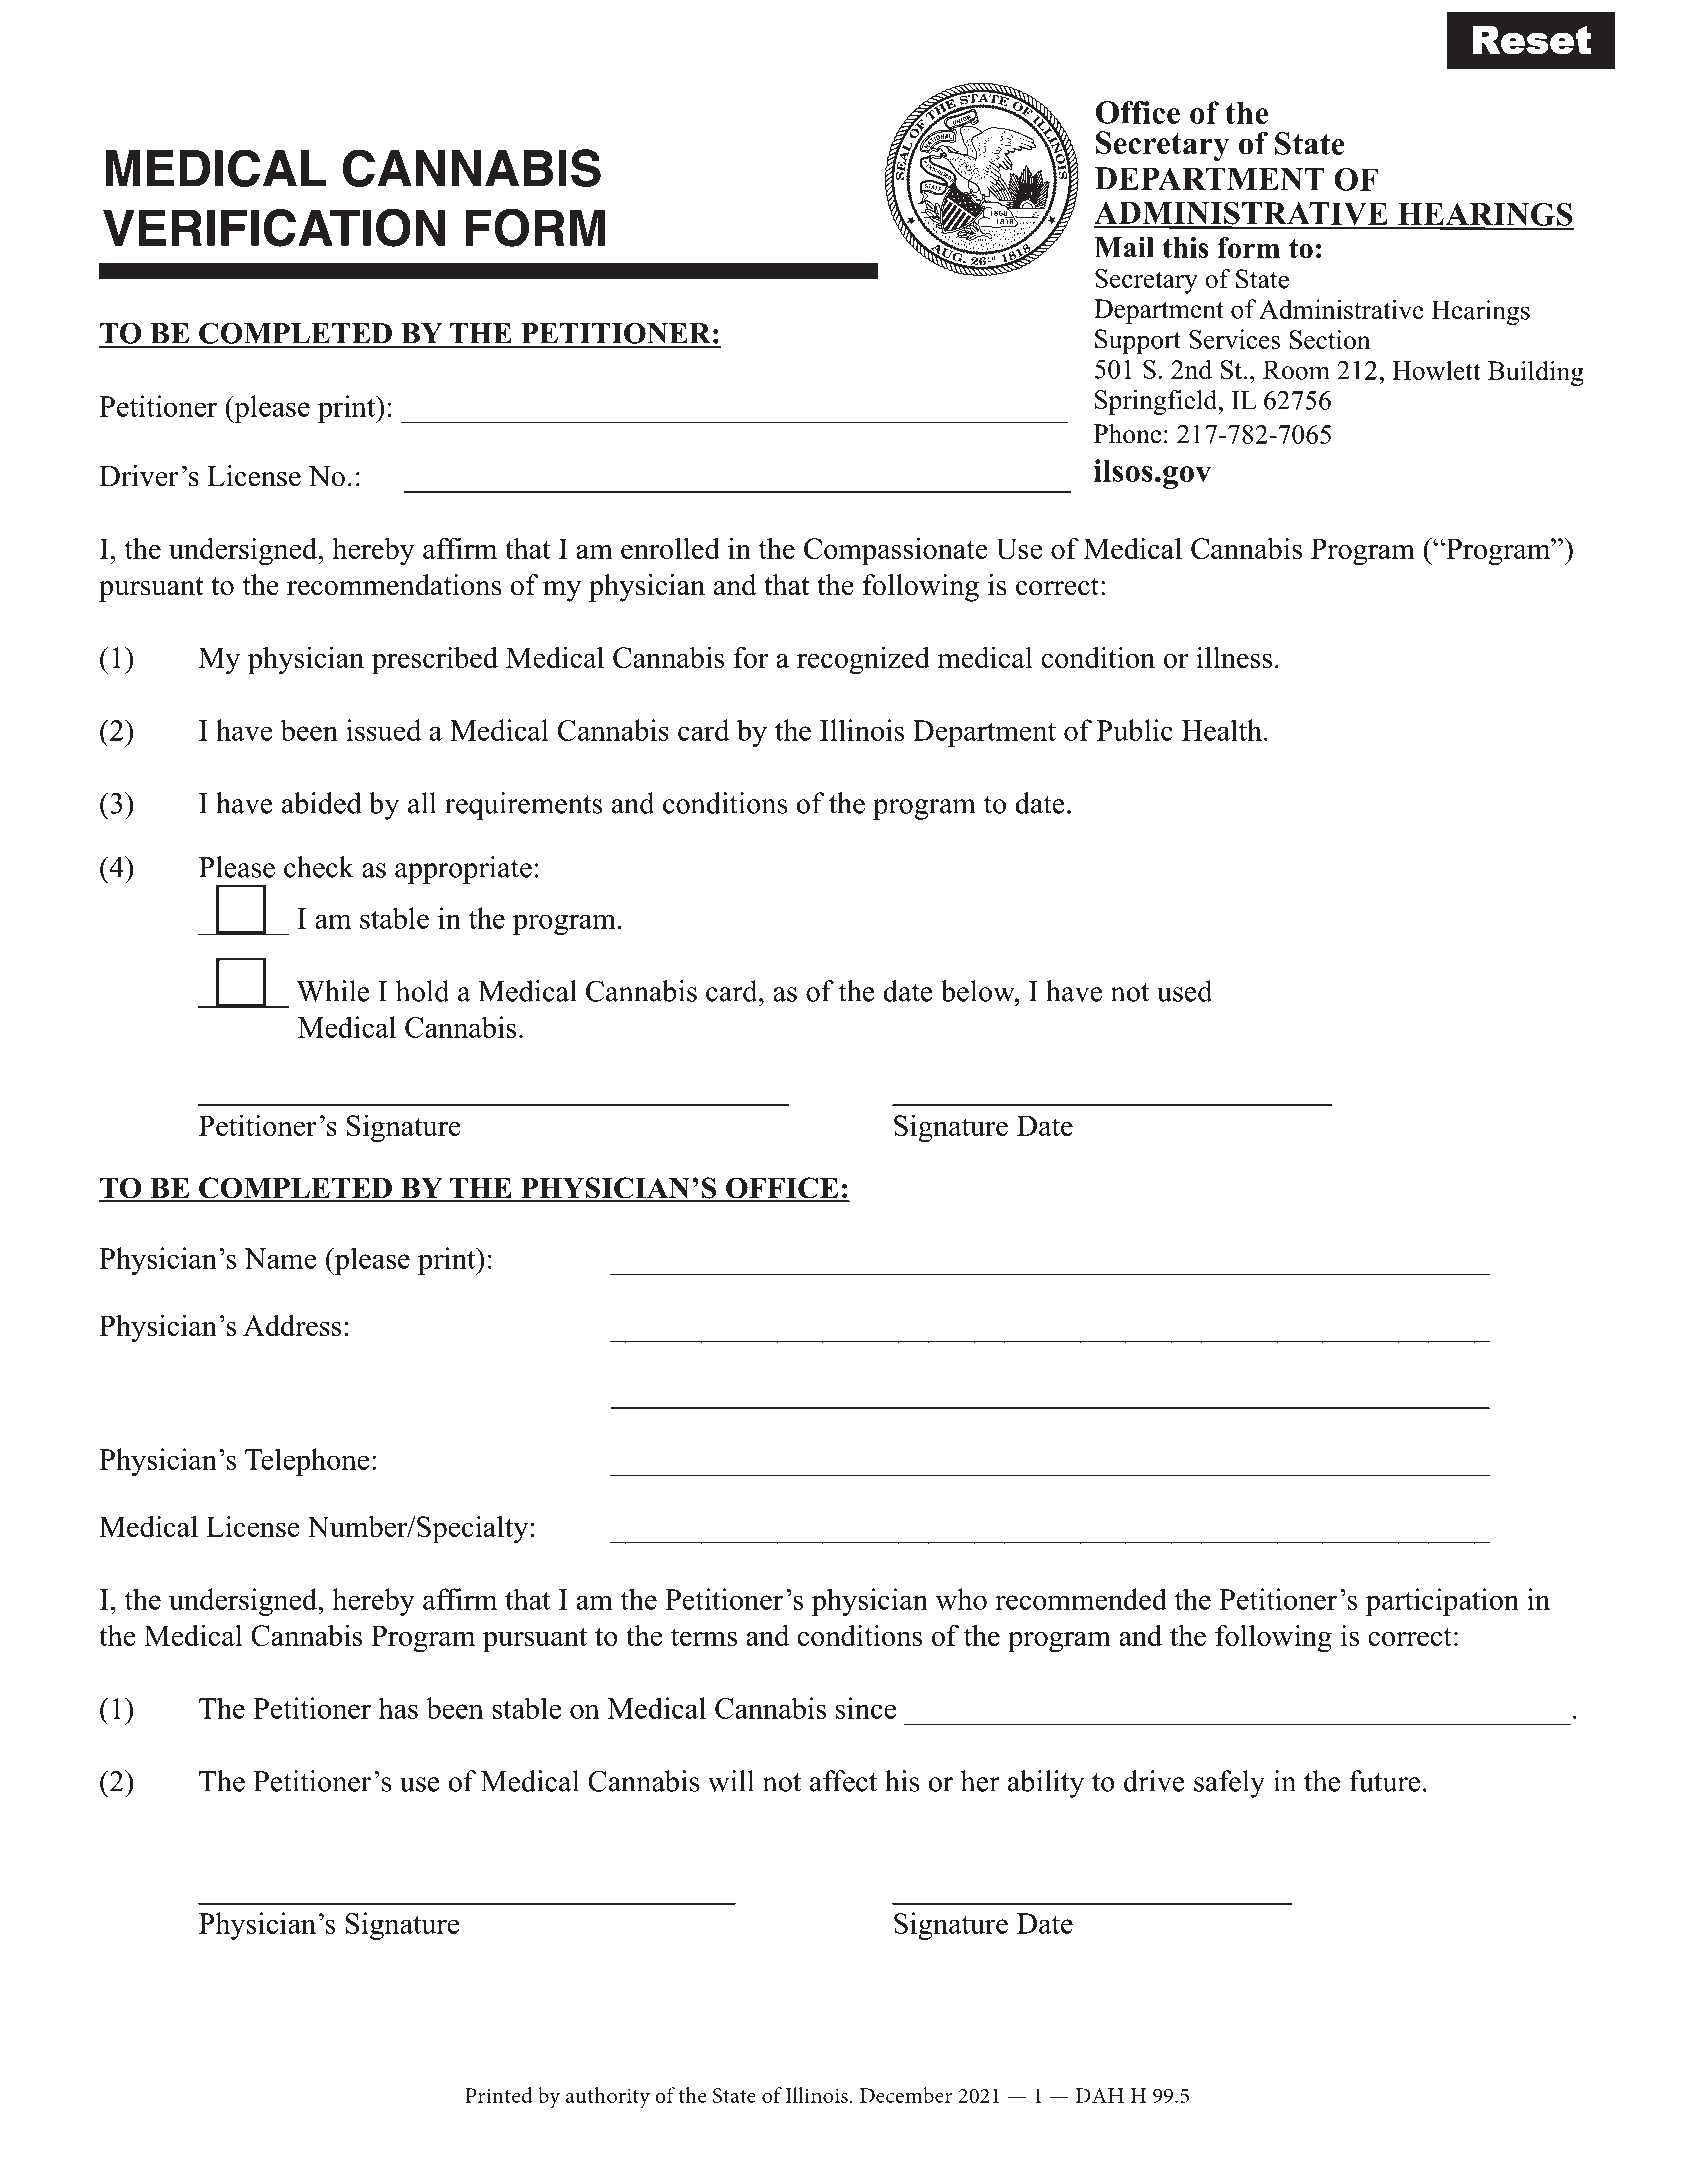  I want to click on Mail, so click(1124, 247).
